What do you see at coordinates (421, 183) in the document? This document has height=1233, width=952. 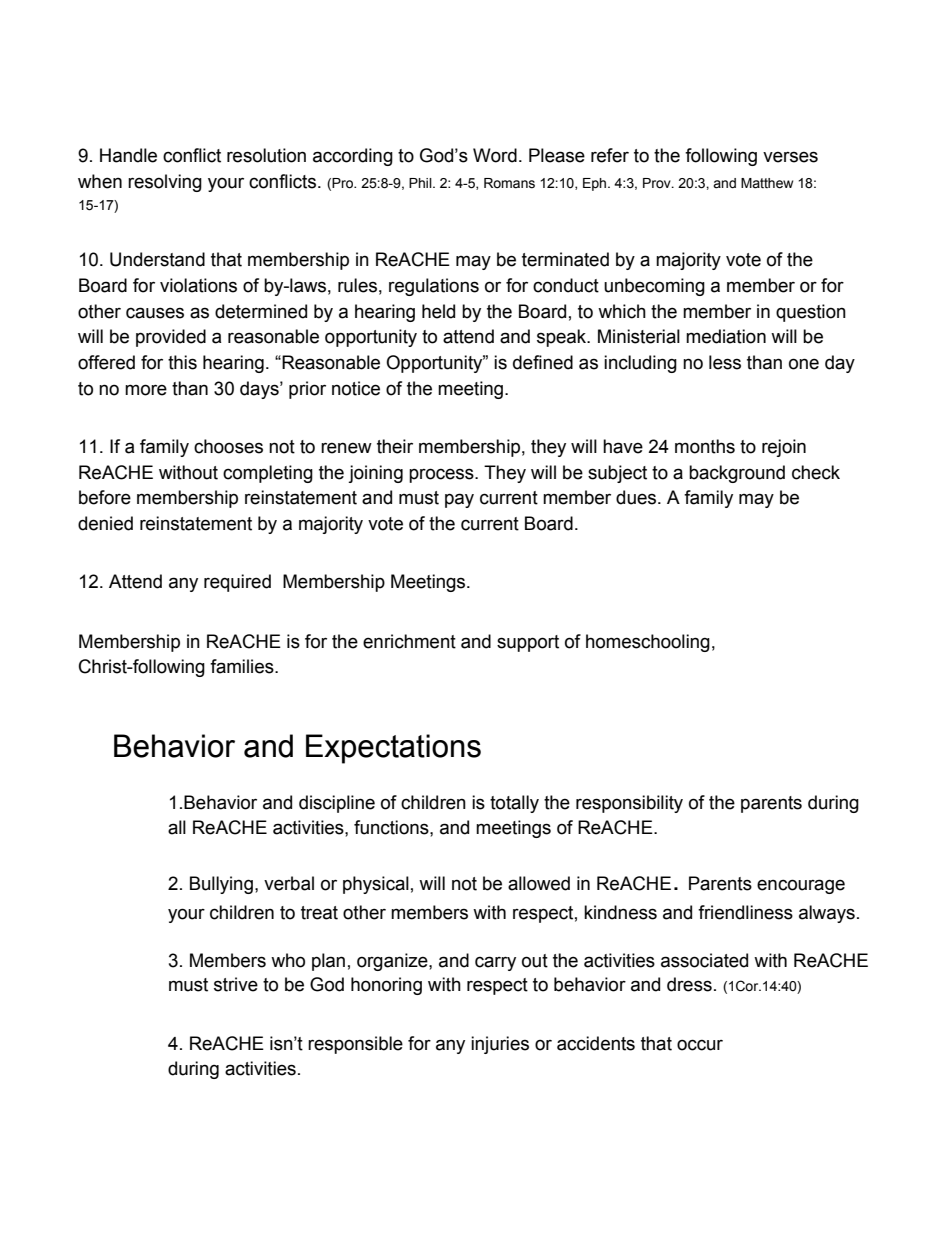 I see `Phil` at bounding box center [421, 183].
